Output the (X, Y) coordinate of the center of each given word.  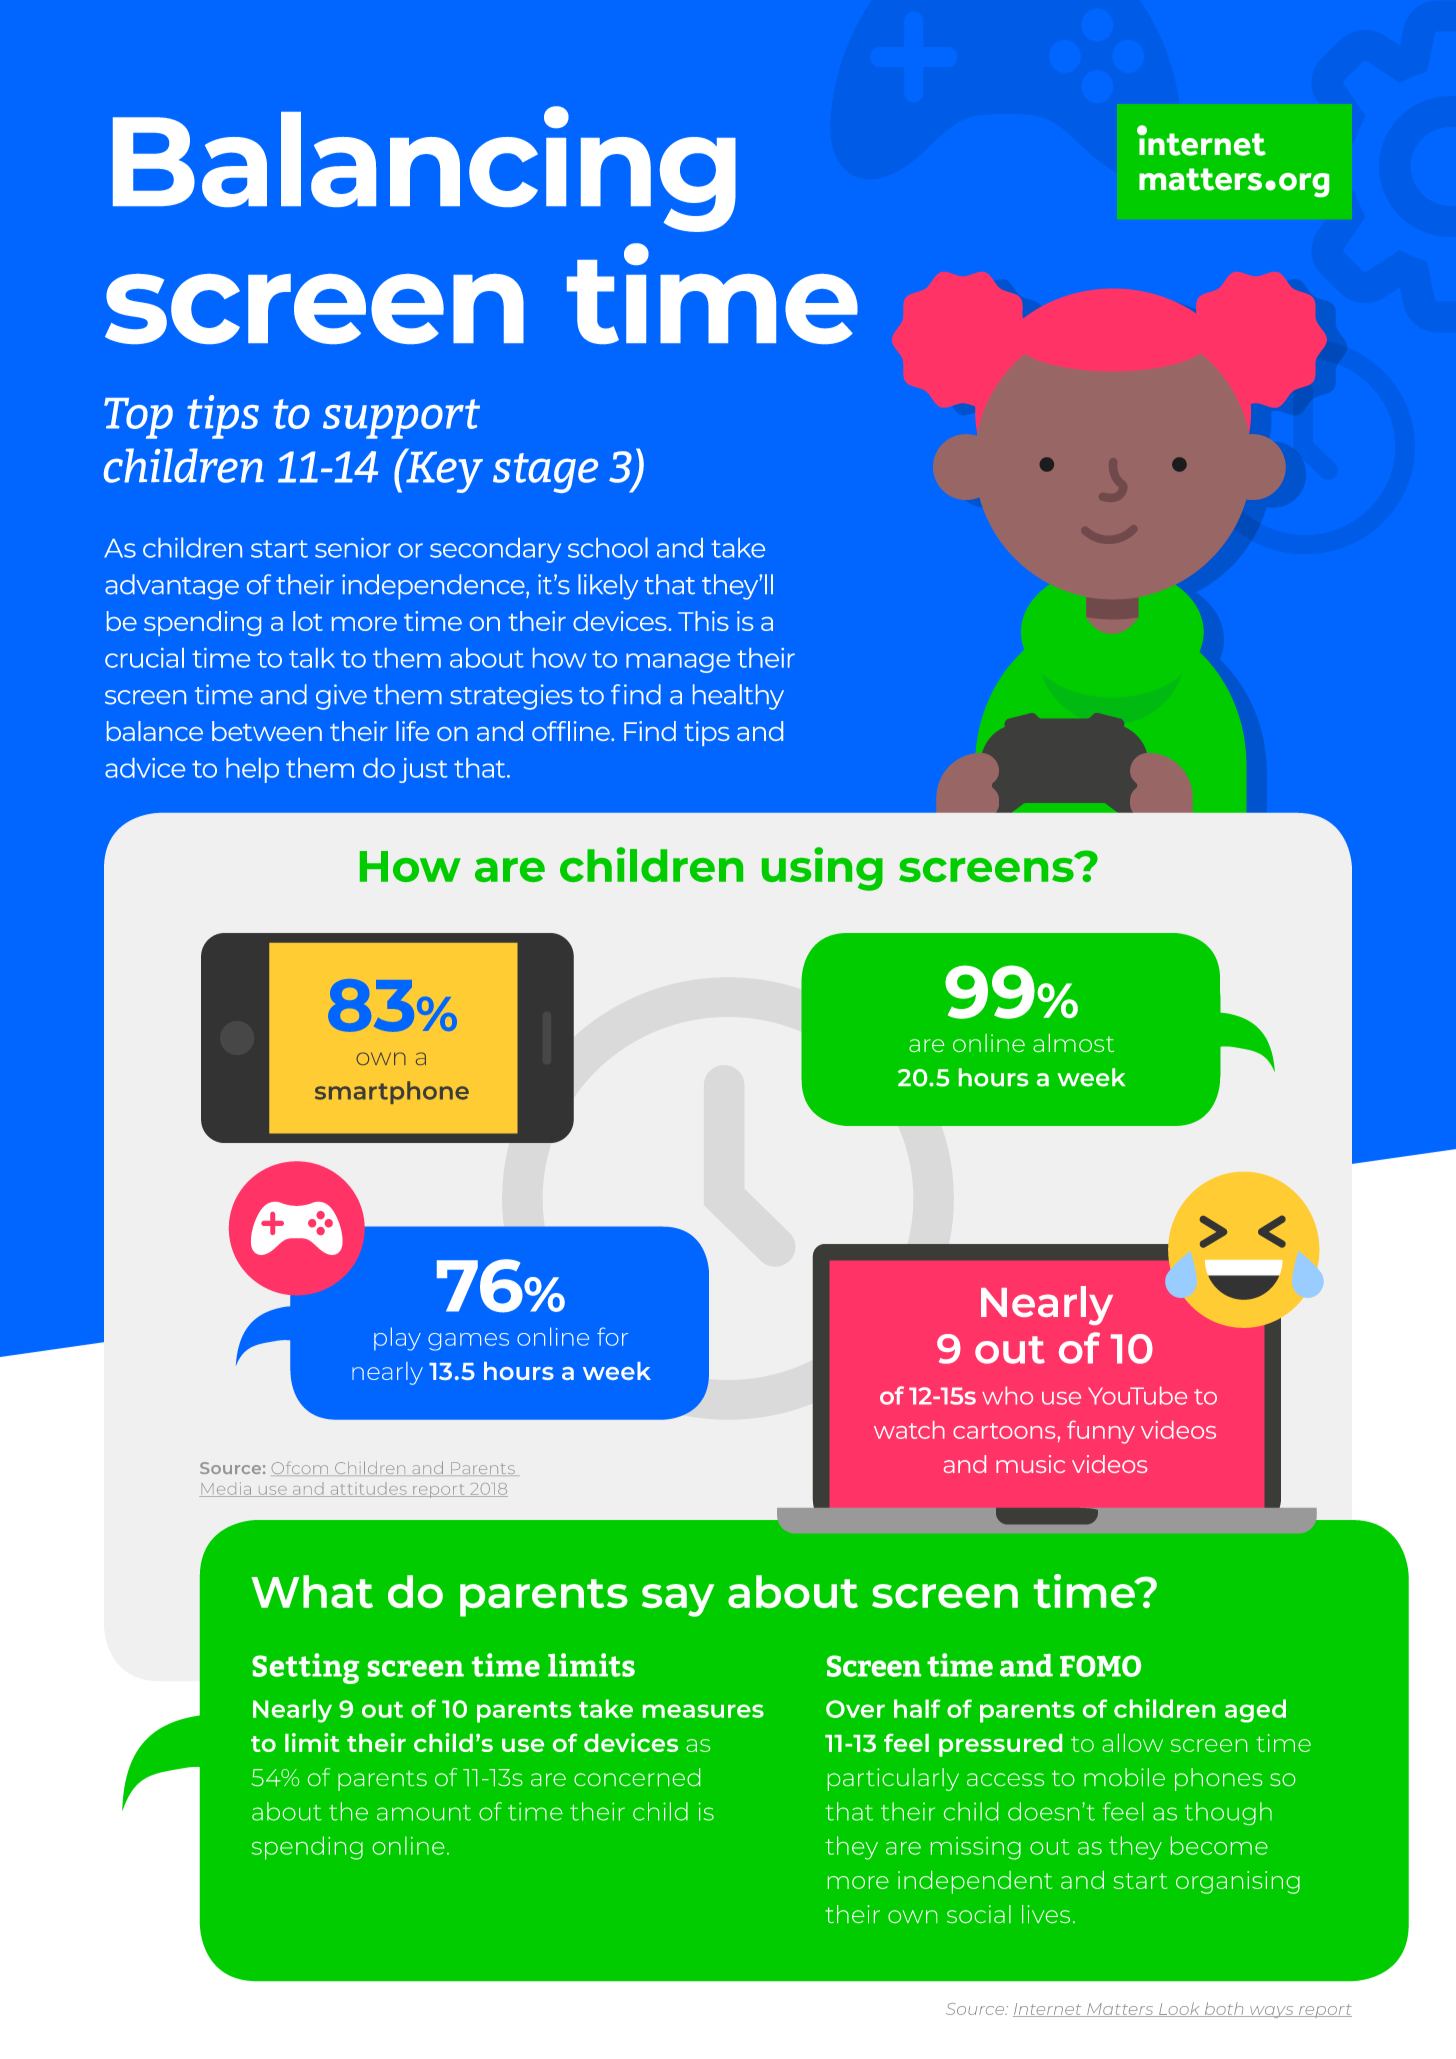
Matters (1120, 2010)
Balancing (424, 169)
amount (424, 1813)
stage (545, 473)
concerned (637, 1777)
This (703, 621)
